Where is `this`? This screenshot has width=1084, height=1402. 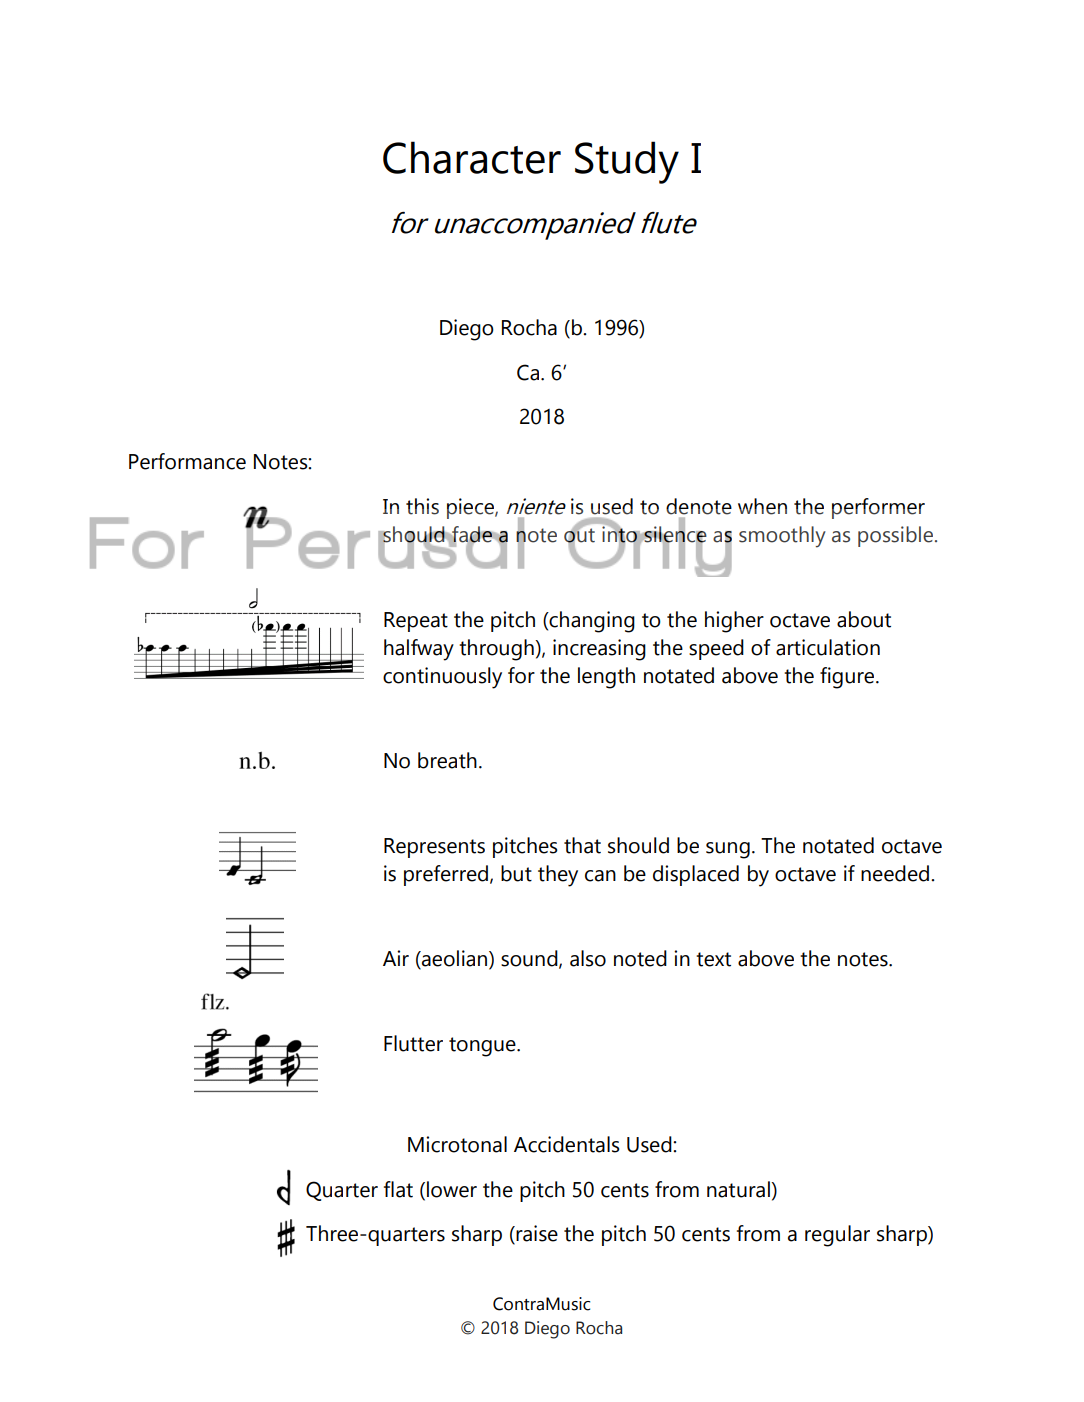
this is located at coordinates (422, 506).
